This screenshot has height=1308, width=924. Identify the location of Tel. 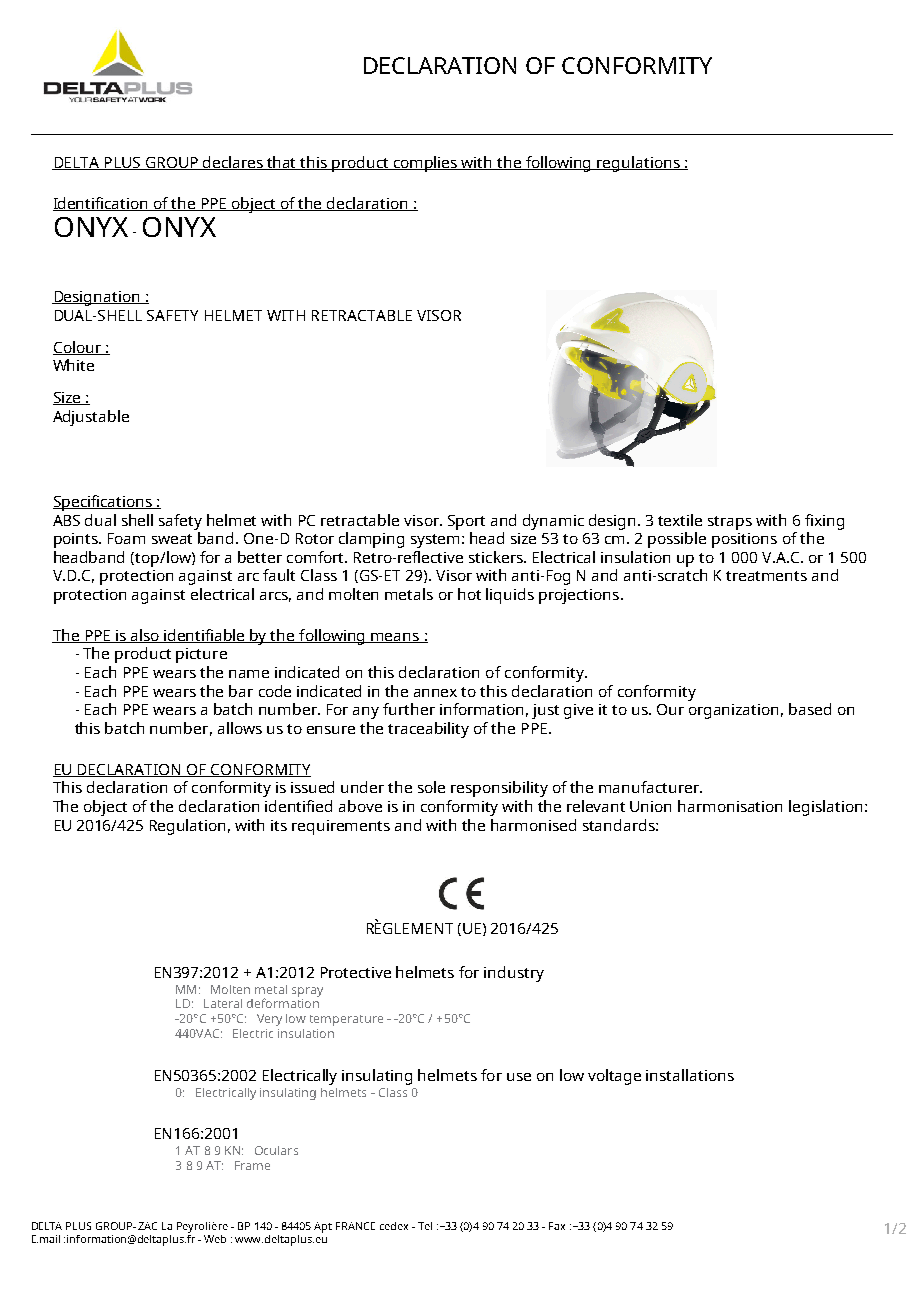
(425, 1226).
